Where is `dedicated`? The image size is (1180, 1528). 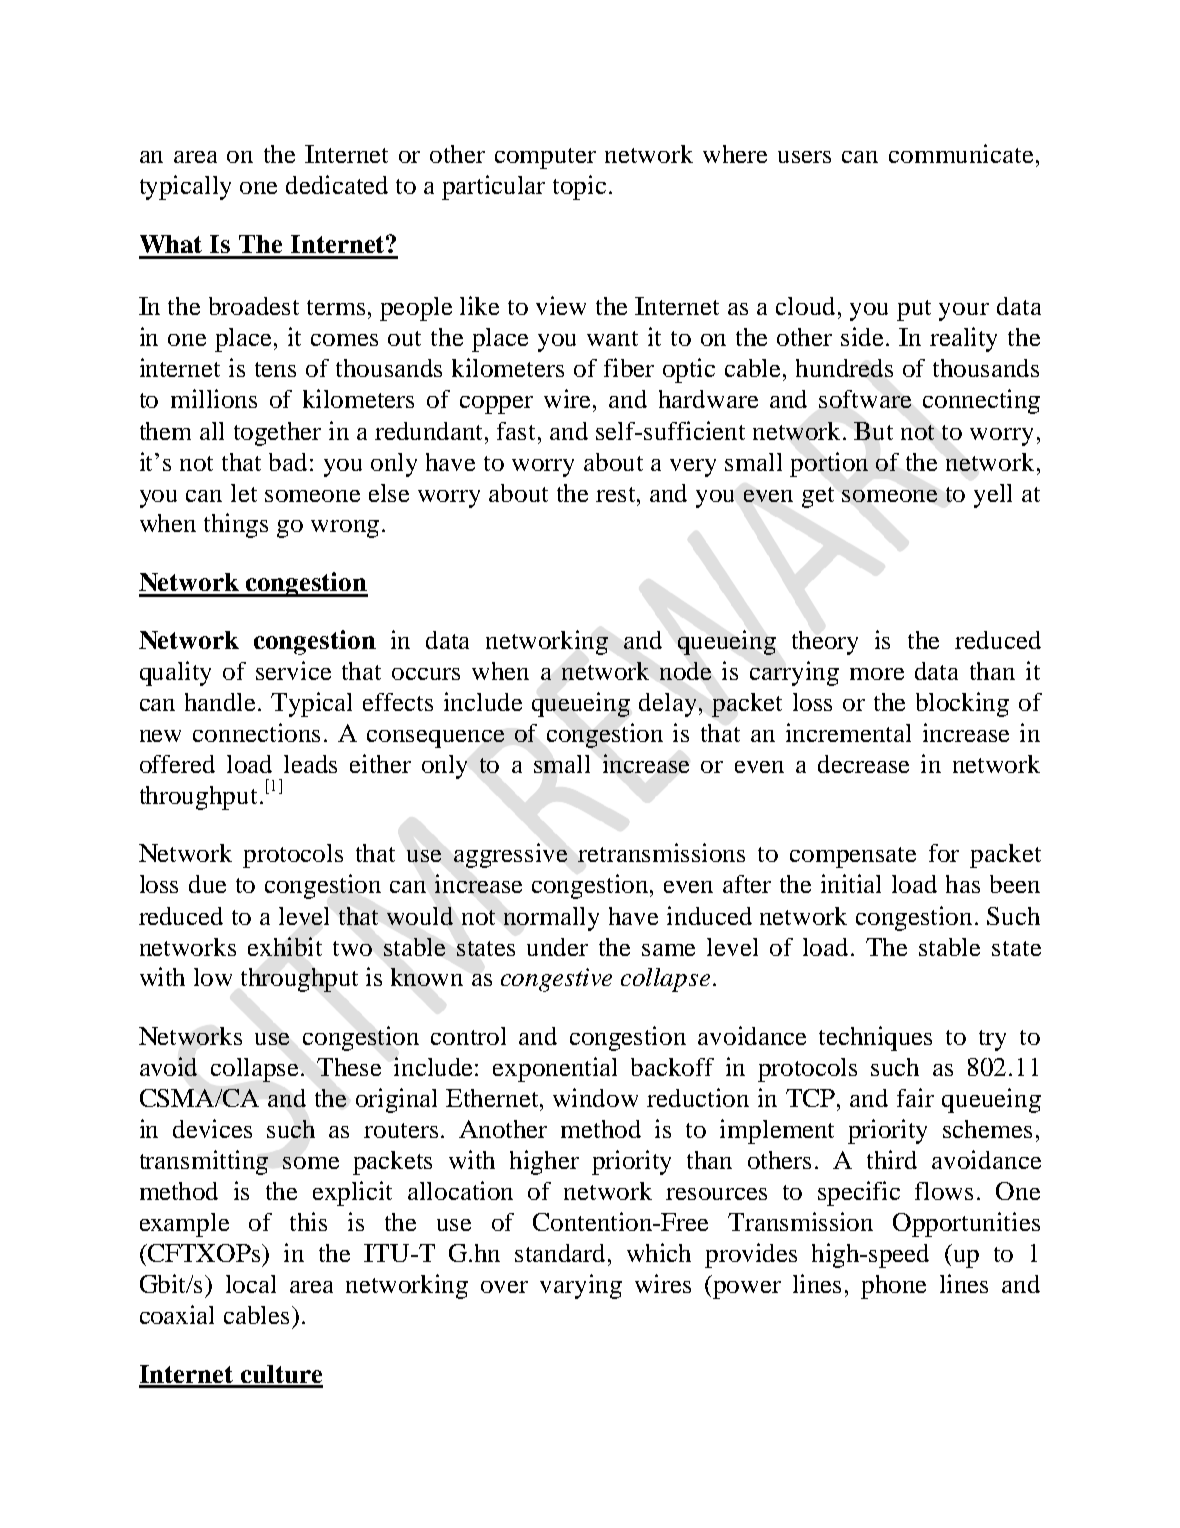
dedicated is located at coordinates (337, 184).
